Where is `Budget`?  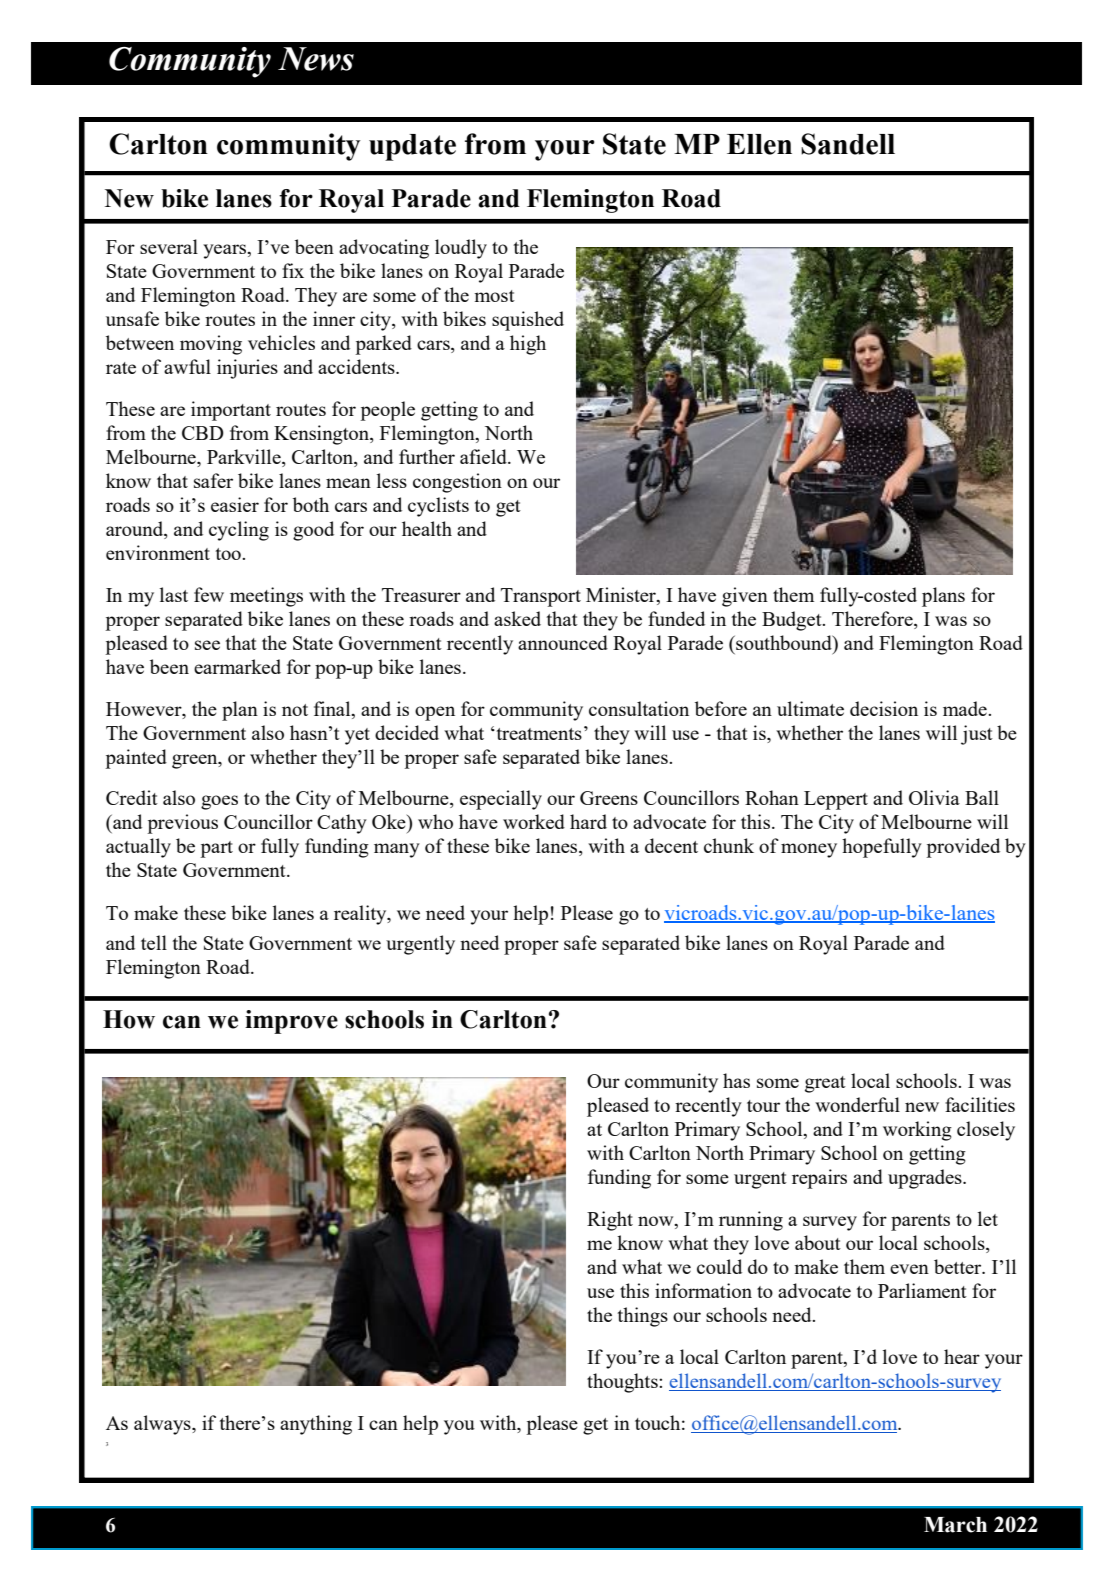
Budget is located at coordinates (793, 621).
